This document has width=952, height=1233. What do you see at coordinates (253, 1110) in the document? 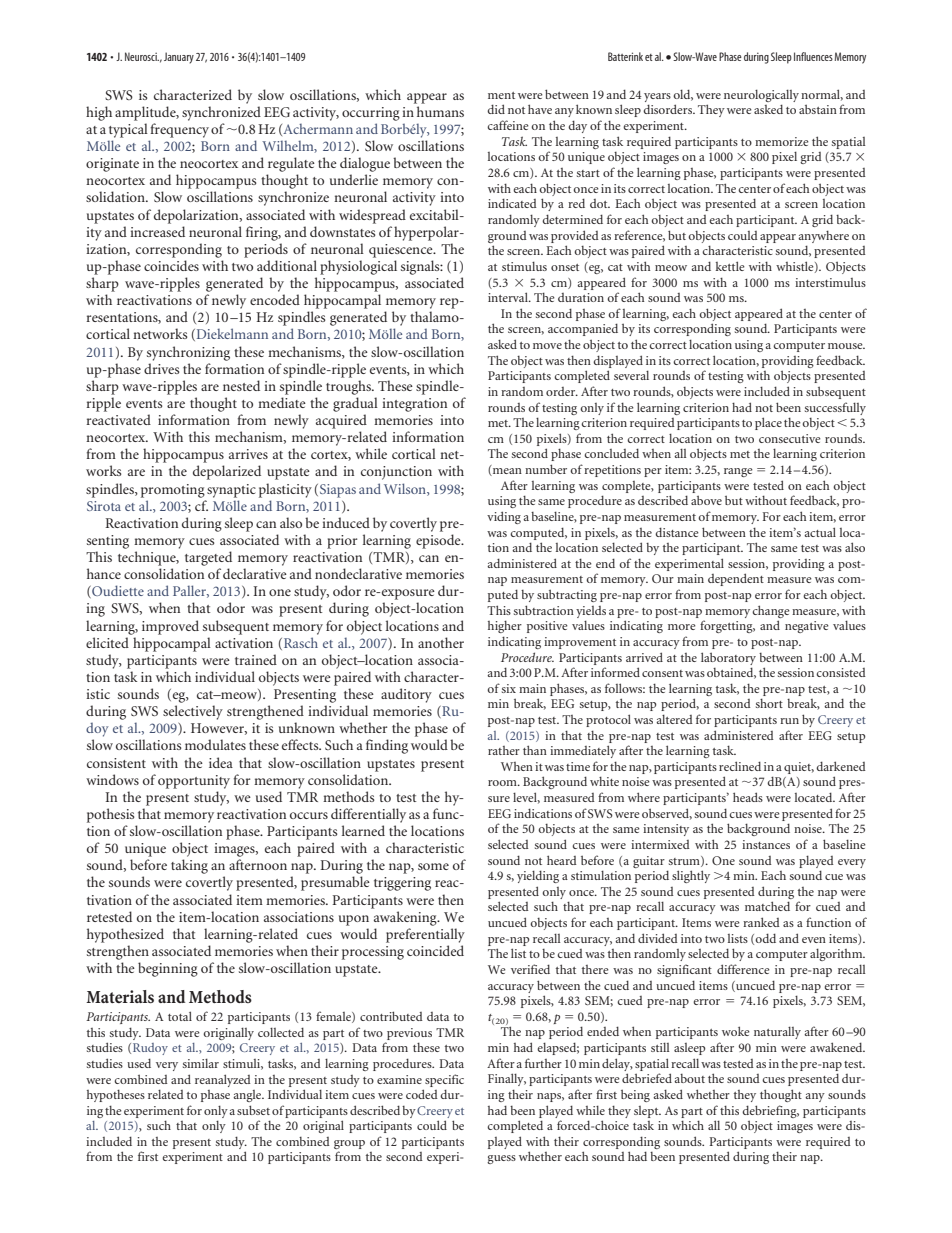
I see `subset` at bounding box center [253, 1110].
